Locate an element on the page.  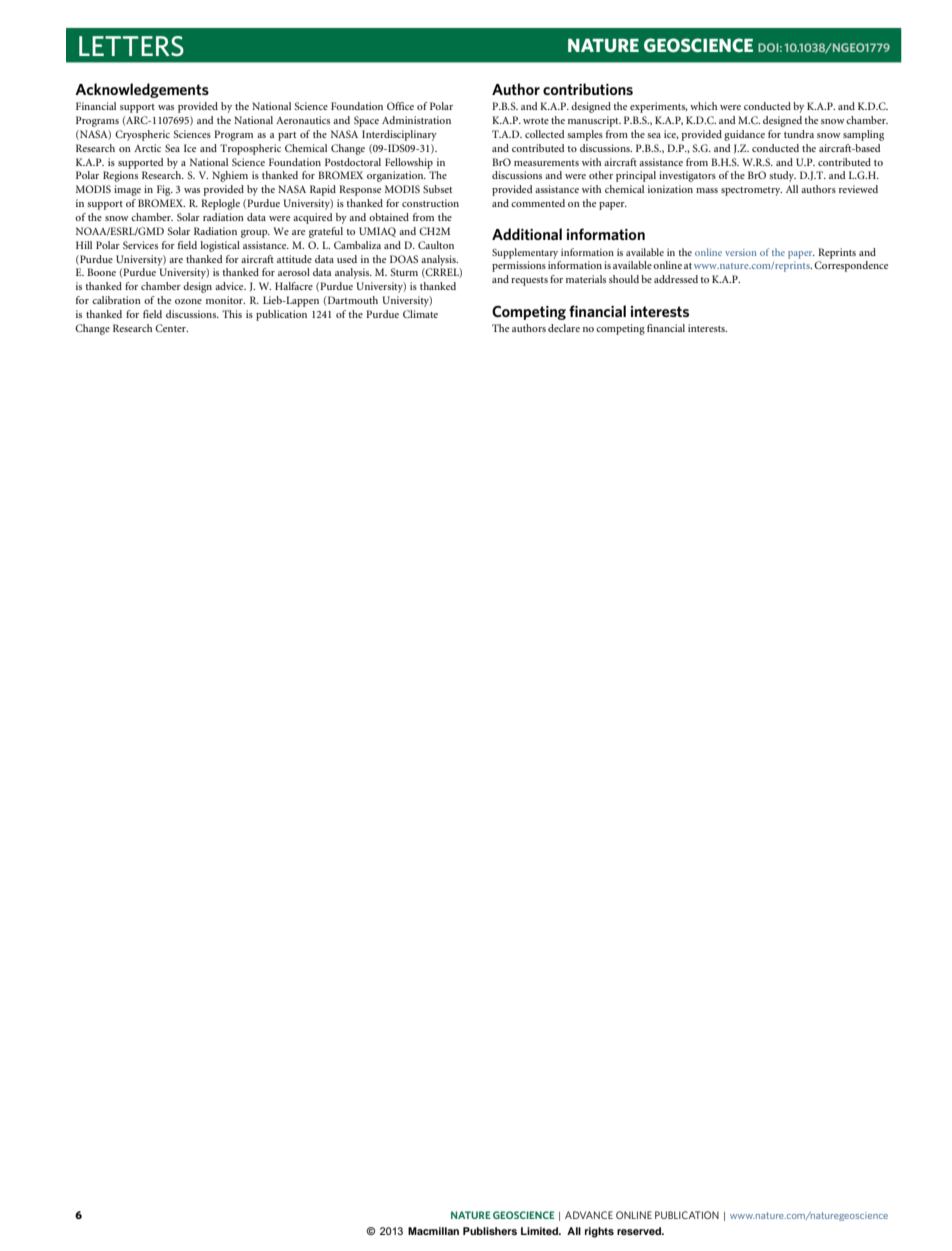
Acknowledgements is located at coordinates (142, 90).
